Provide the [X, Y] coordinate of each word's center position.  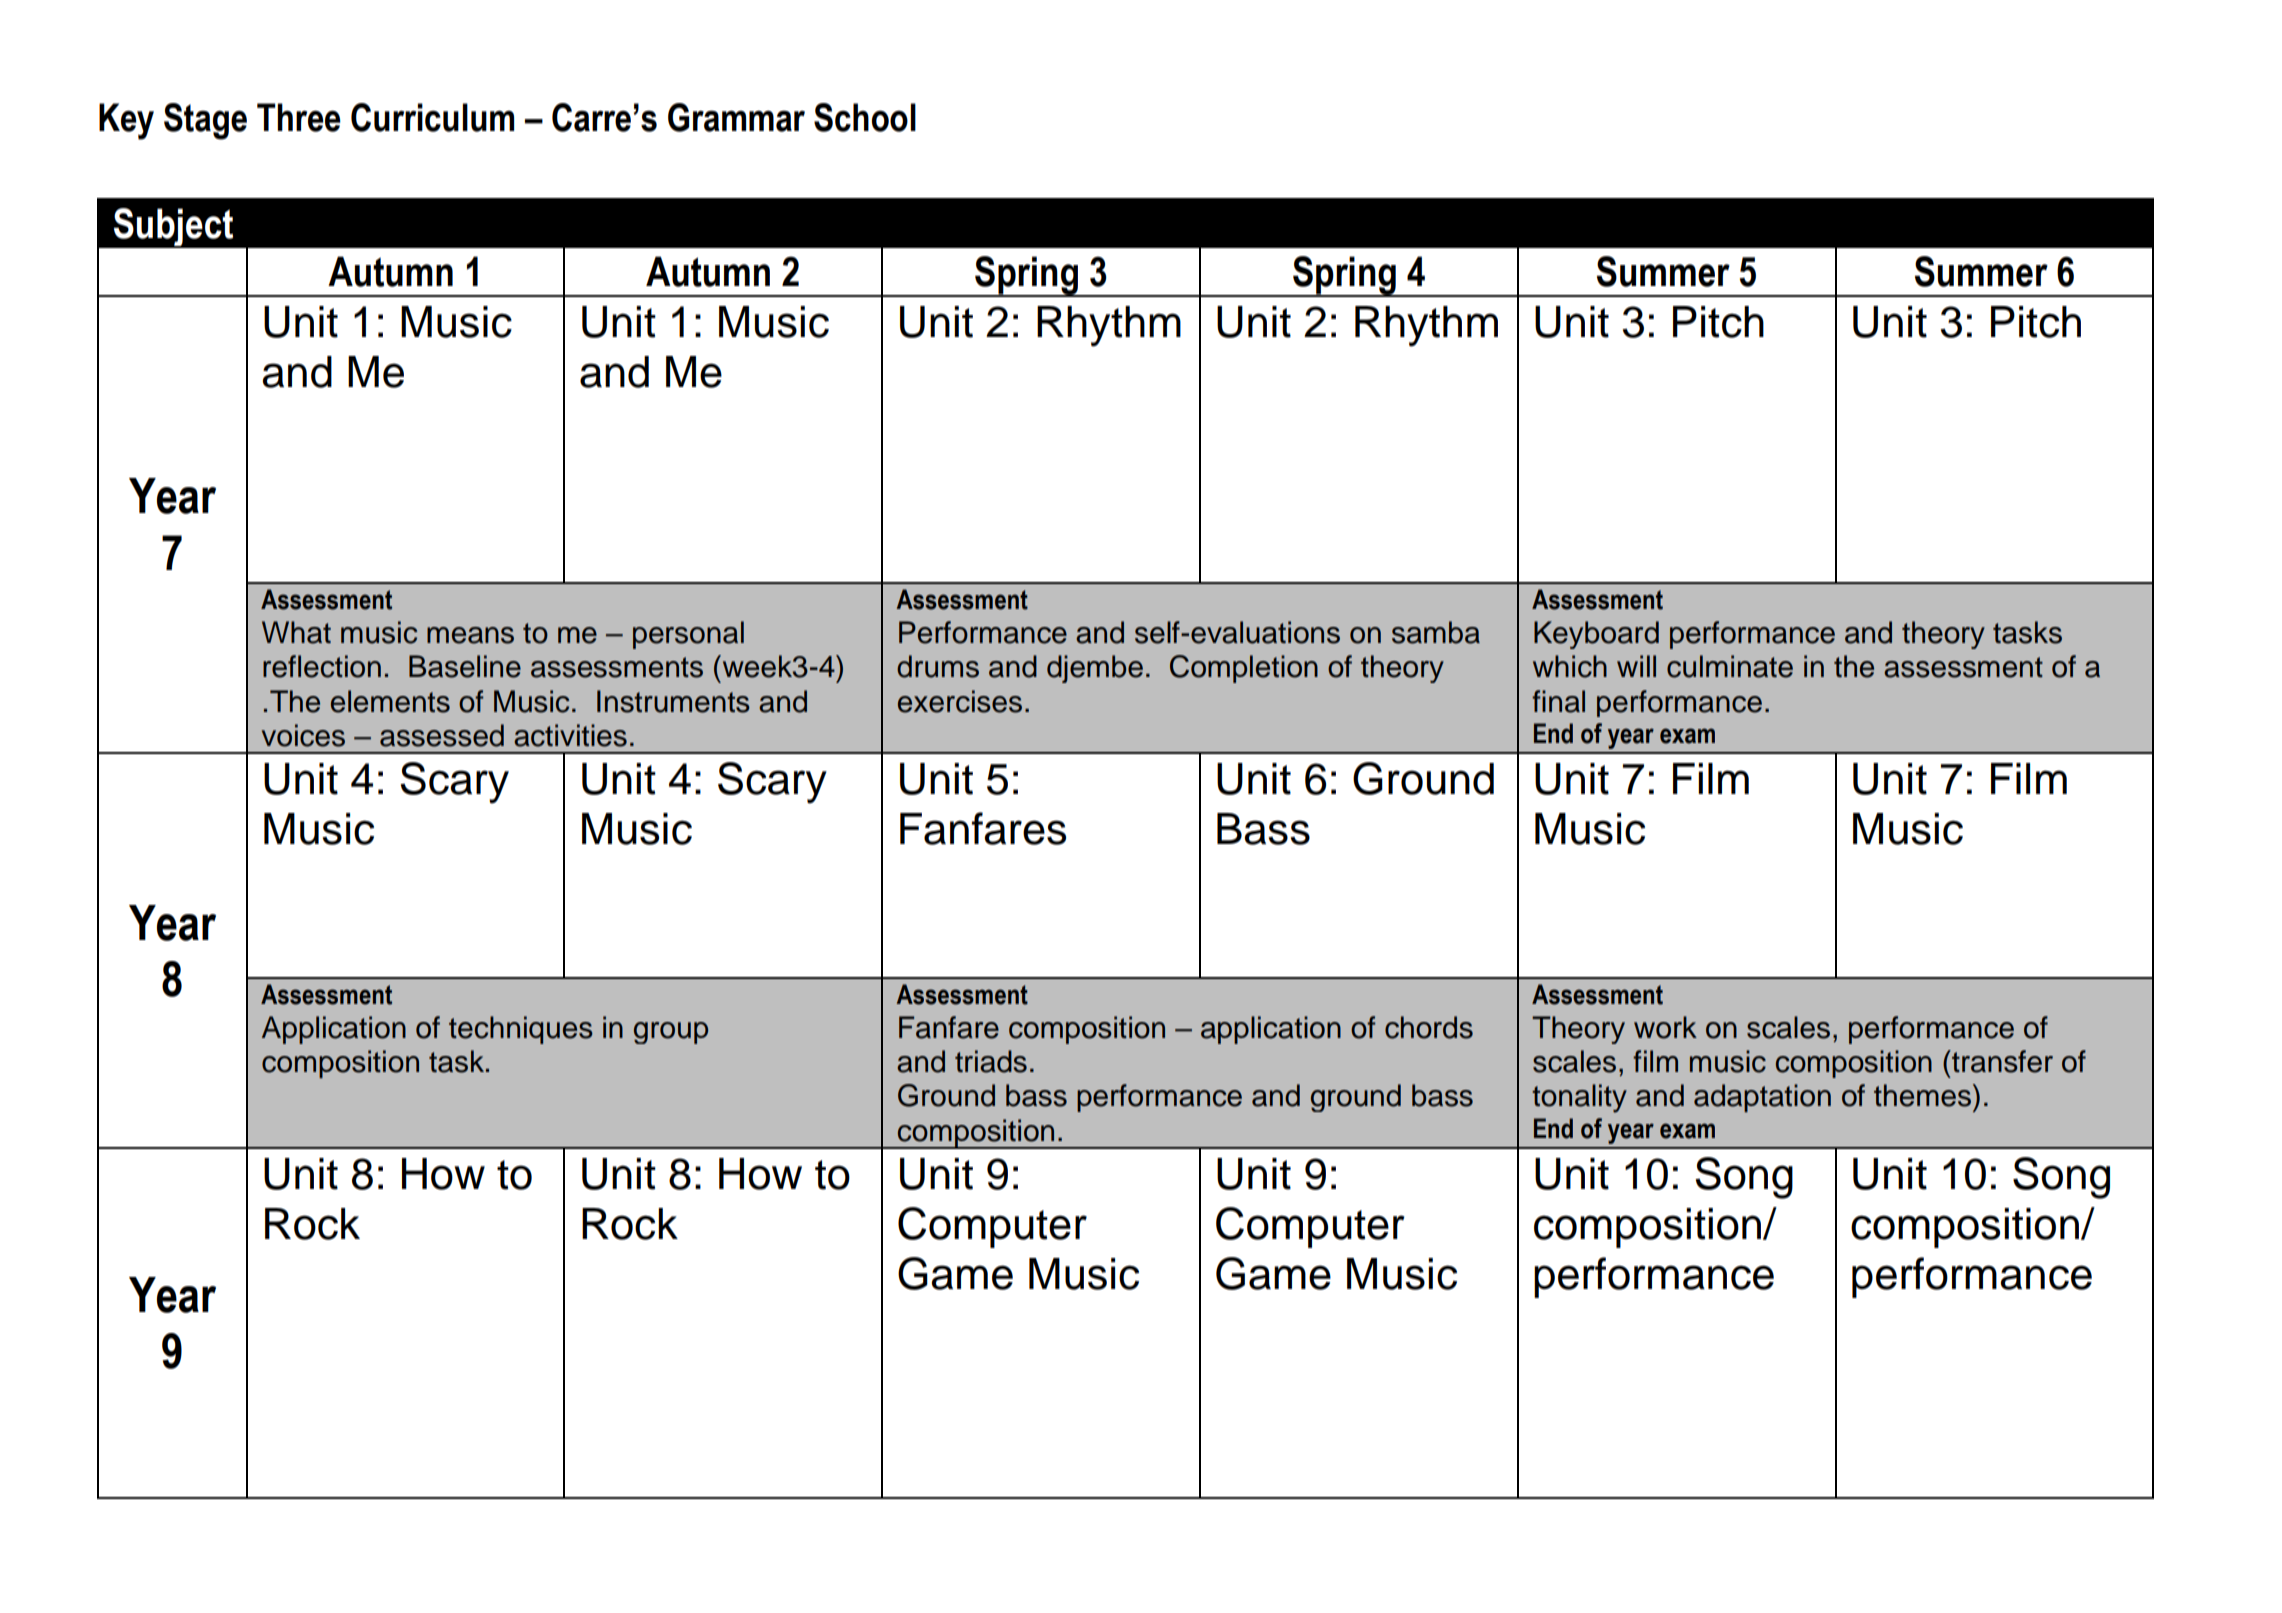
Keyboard [1596, 635]
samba [1436, 632]
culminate [1730, 666]
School [865, 117]
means [470, 635]
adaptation [1762, 1098]
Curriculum [432, 117]
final [1558, 701]
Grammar [736, 117]
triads [991, 1061]
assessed [442, 735]
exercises [960, 701]
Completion [1244, 669]
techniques [521, 1030]
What [296, 632]
